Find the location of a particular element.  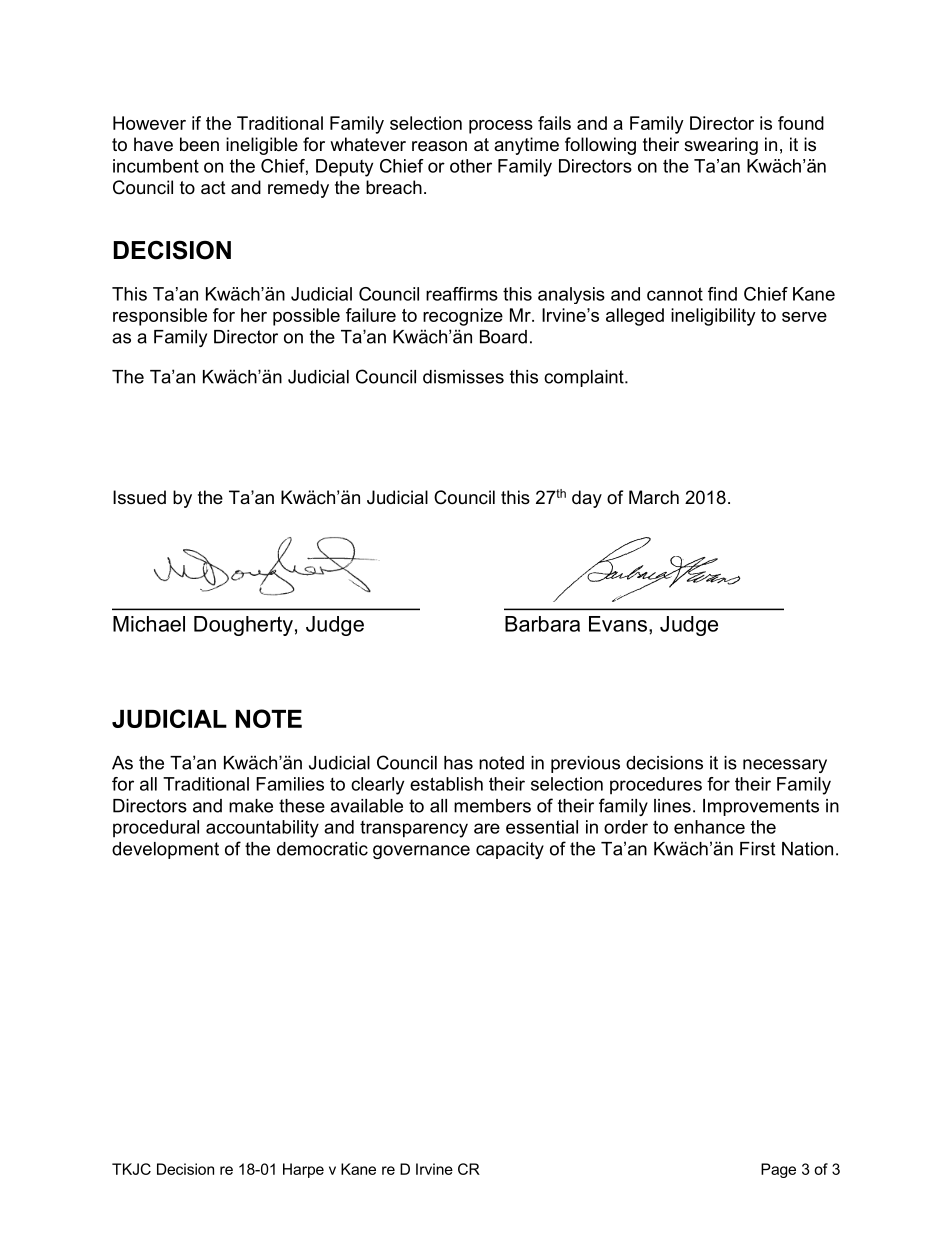

March is located at coordinates (654, 497).
